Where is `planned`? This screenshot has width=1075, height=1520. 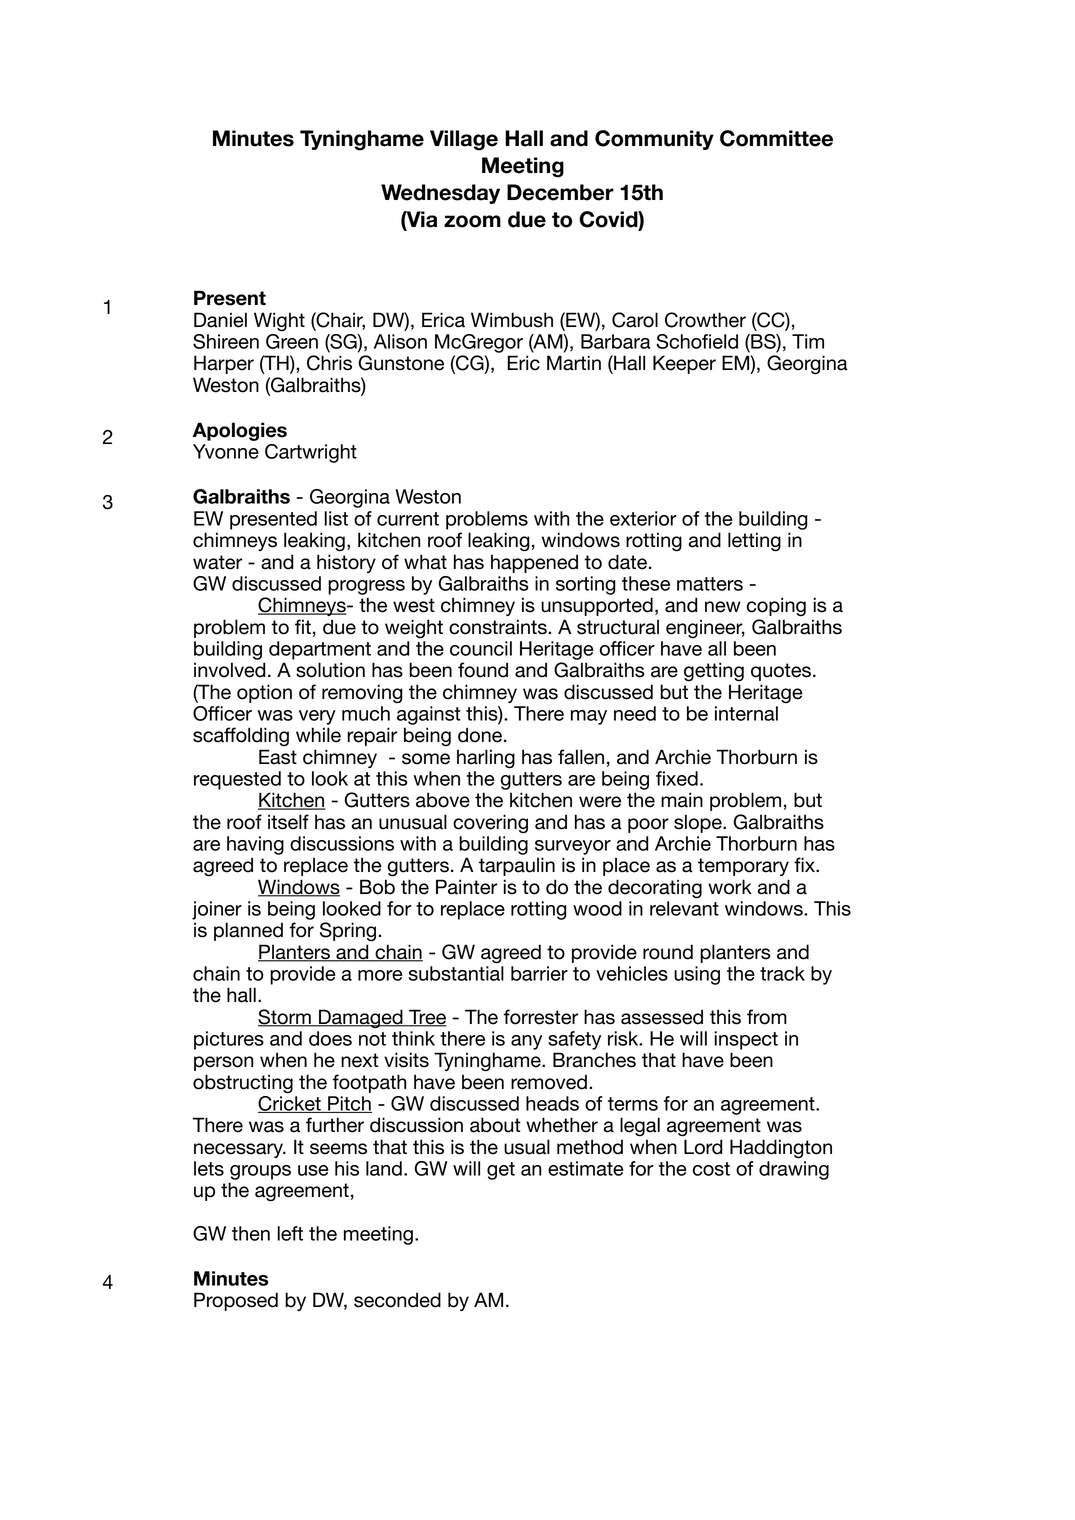 planned is located at coordinates (248, 931).
